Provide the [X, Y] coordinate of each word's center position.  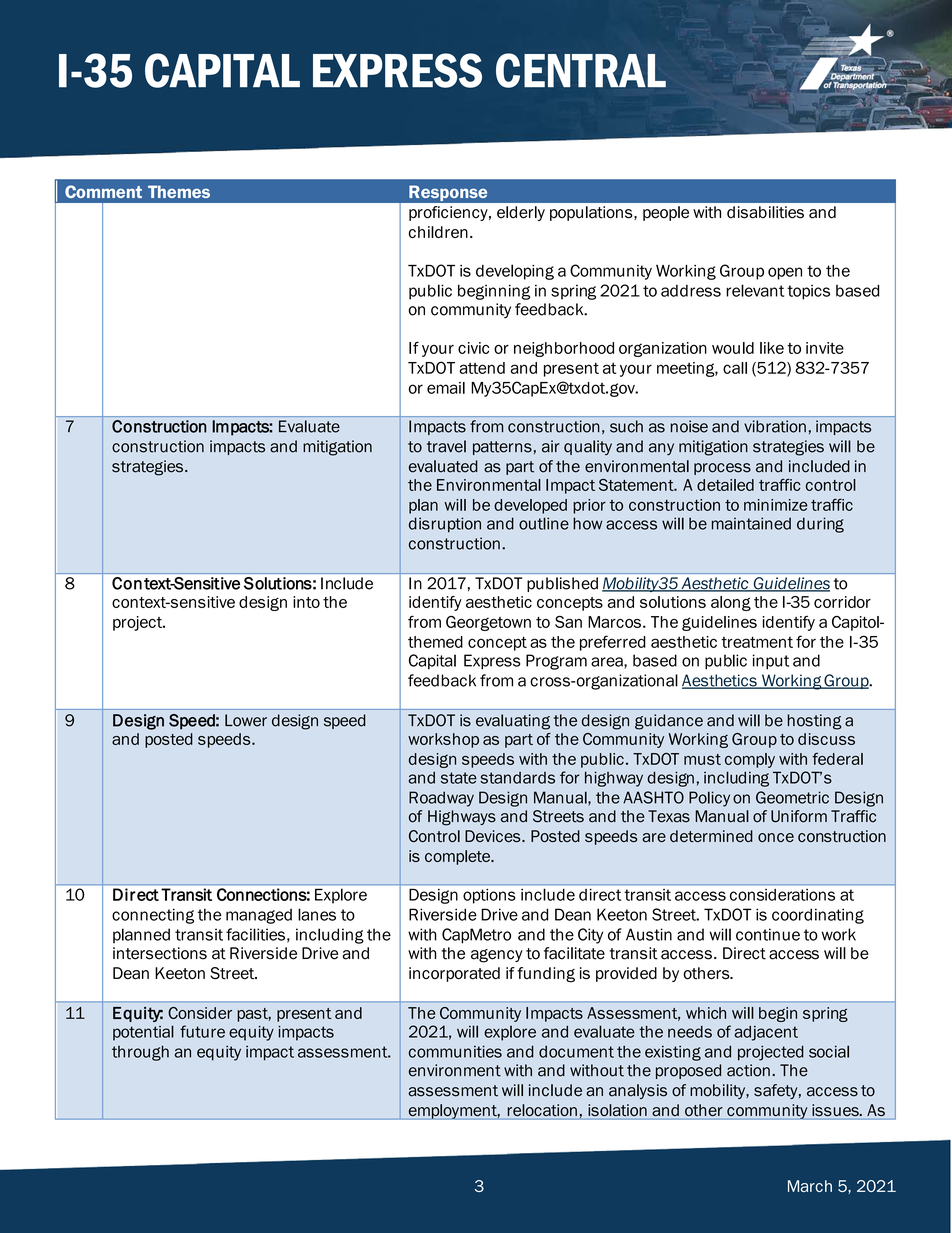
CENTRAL [581, 70]
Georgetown [488, 623]
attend [482, 368]
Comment [103, 191]
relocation [542, 1110]
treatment [757, 642]
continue [768, 934]
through [140, 1053]
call [735, 368]
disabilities [765, 212]
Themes [179, 191]
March [810, 1186]
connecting [153, 916]
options [489, 896]
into [306, 602]
